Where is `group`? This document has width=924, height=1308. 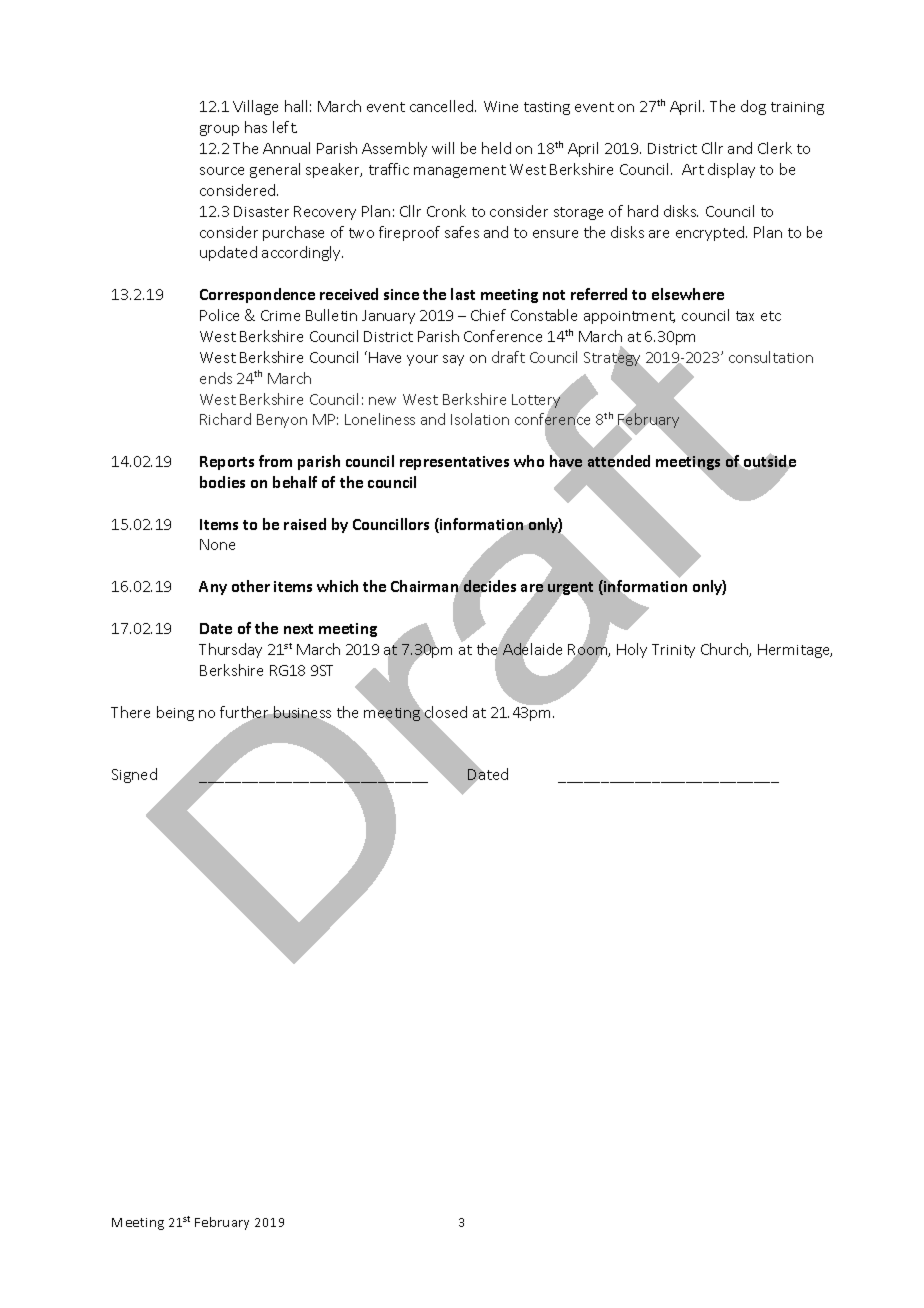 group is located at coordinates (219, 130).
